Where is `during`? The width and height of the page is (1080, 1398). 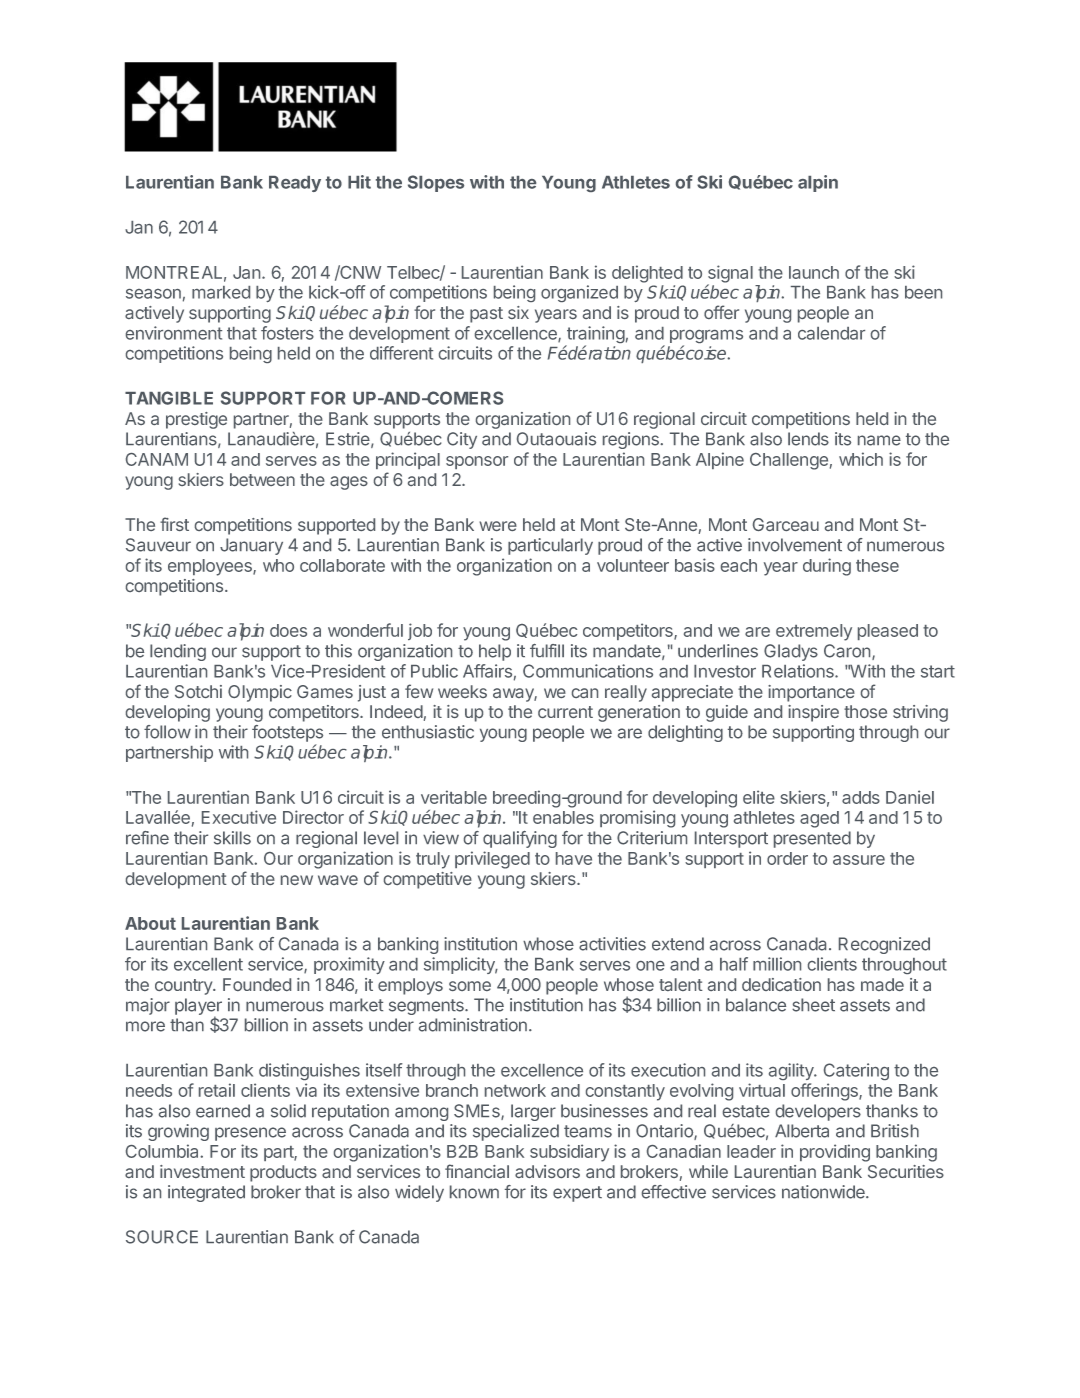
during is located at coordinates (827, 567).
